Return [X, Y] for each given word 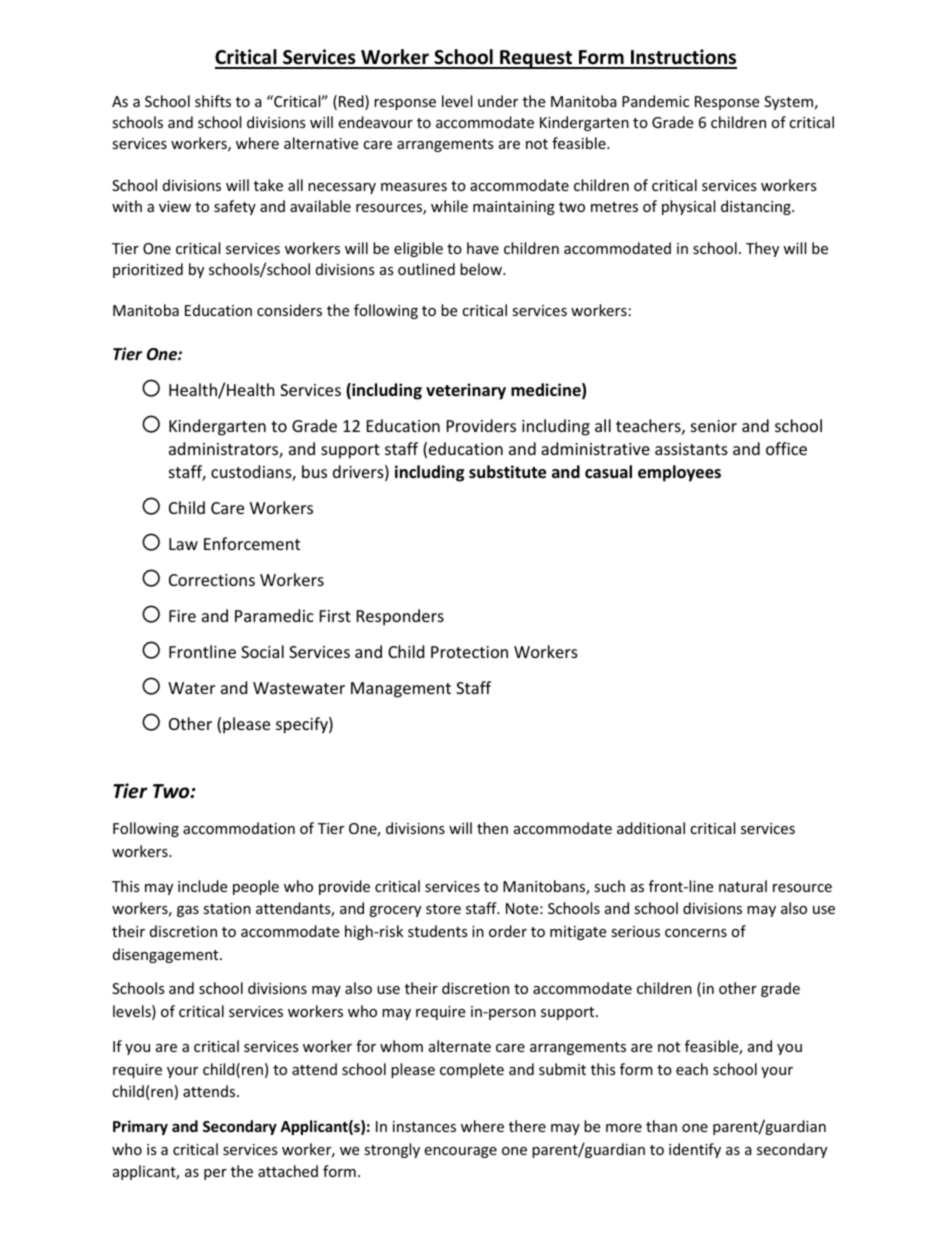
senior [714, 426]
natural [743, 886]
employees [679, 473]
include [202, 886]
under [498, 101]
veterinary [466, 391]
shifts [213, 101]
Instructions [683, 58]
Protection [469, 652]
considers [289, 310]
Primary [140, 1127]
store [443, 909]
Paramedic [274, 615]
